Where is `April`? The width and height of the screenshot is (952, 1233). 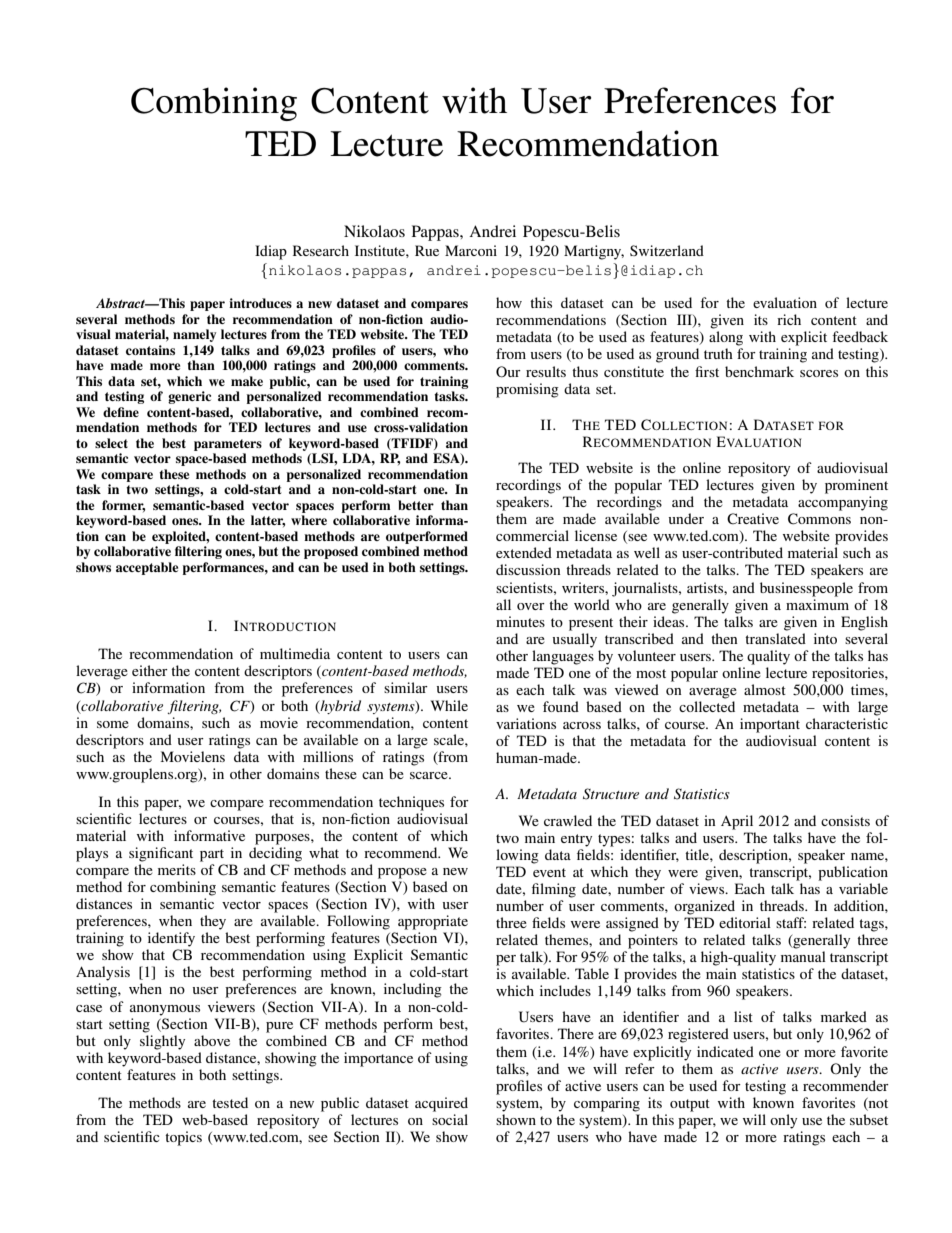 April is located at coordinates (737, 822).
